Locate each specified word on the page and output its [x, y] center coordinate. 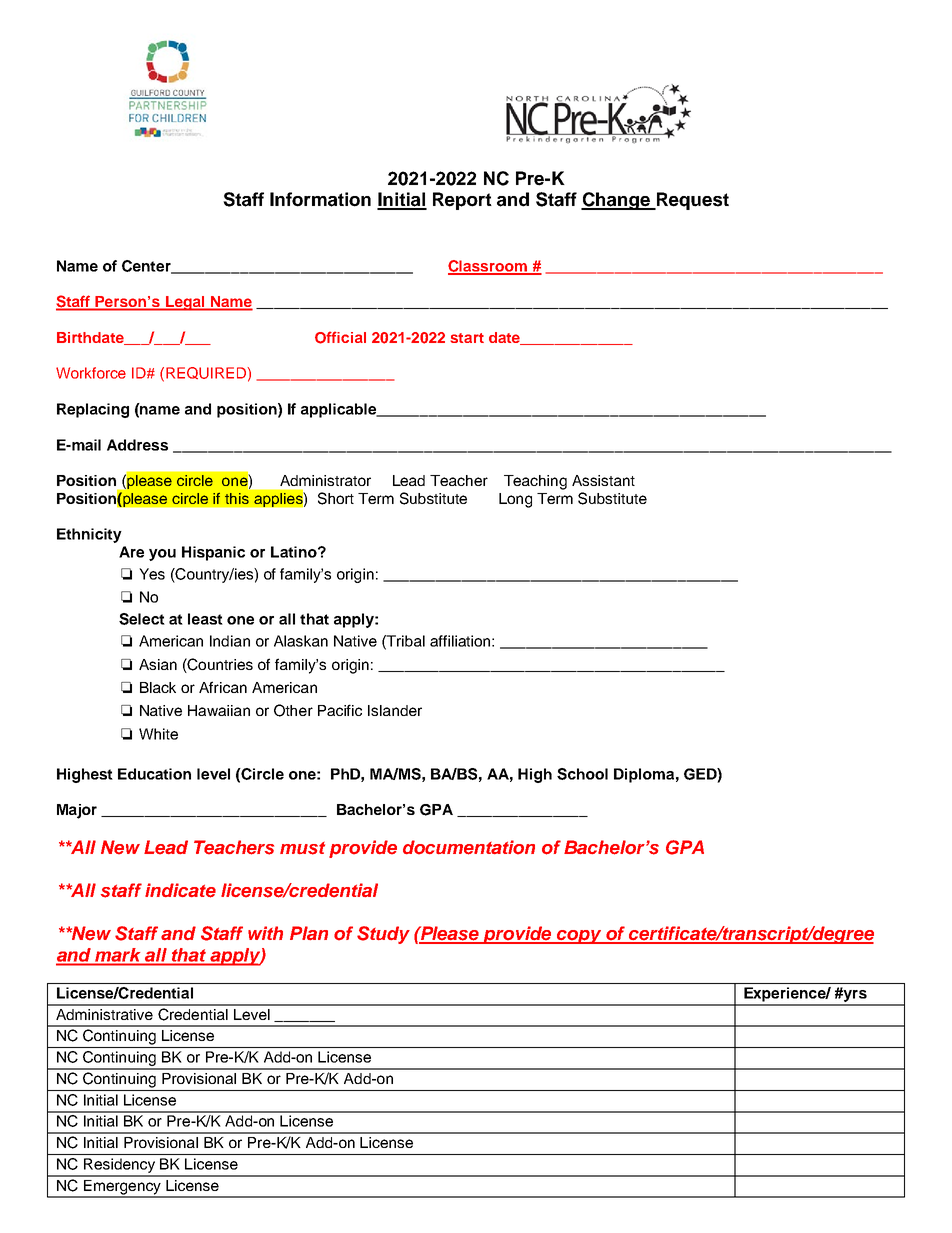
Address [137, 445]
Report [462, 201]
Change [616, 201]
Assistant [603, 480]
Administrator [325, 480]
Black [158, 687]
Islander [395, 710]
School [582, 774]
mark [117, 955]
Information [320, 199]
